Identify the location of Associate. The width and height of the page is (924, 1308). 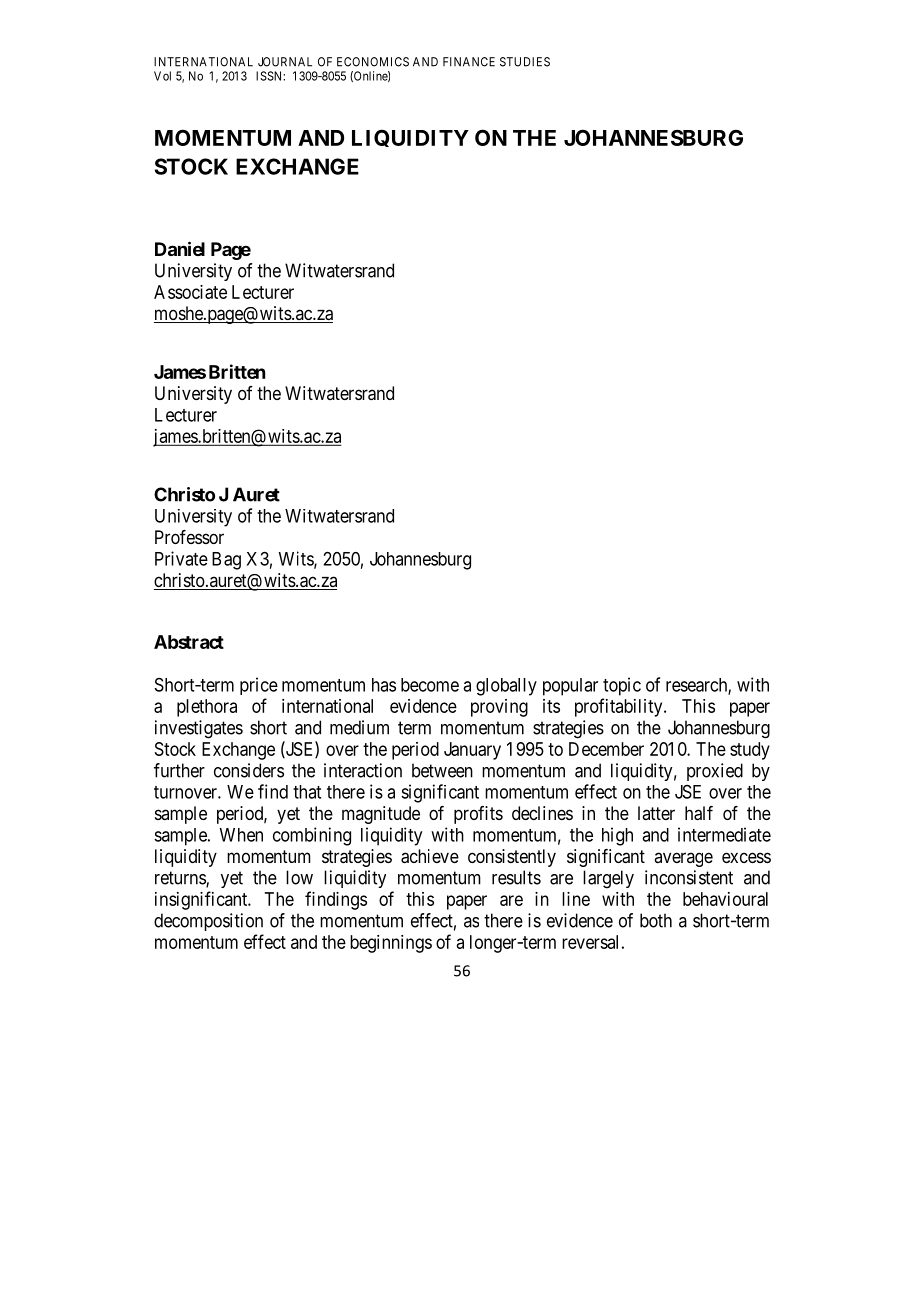
(190, 292).
